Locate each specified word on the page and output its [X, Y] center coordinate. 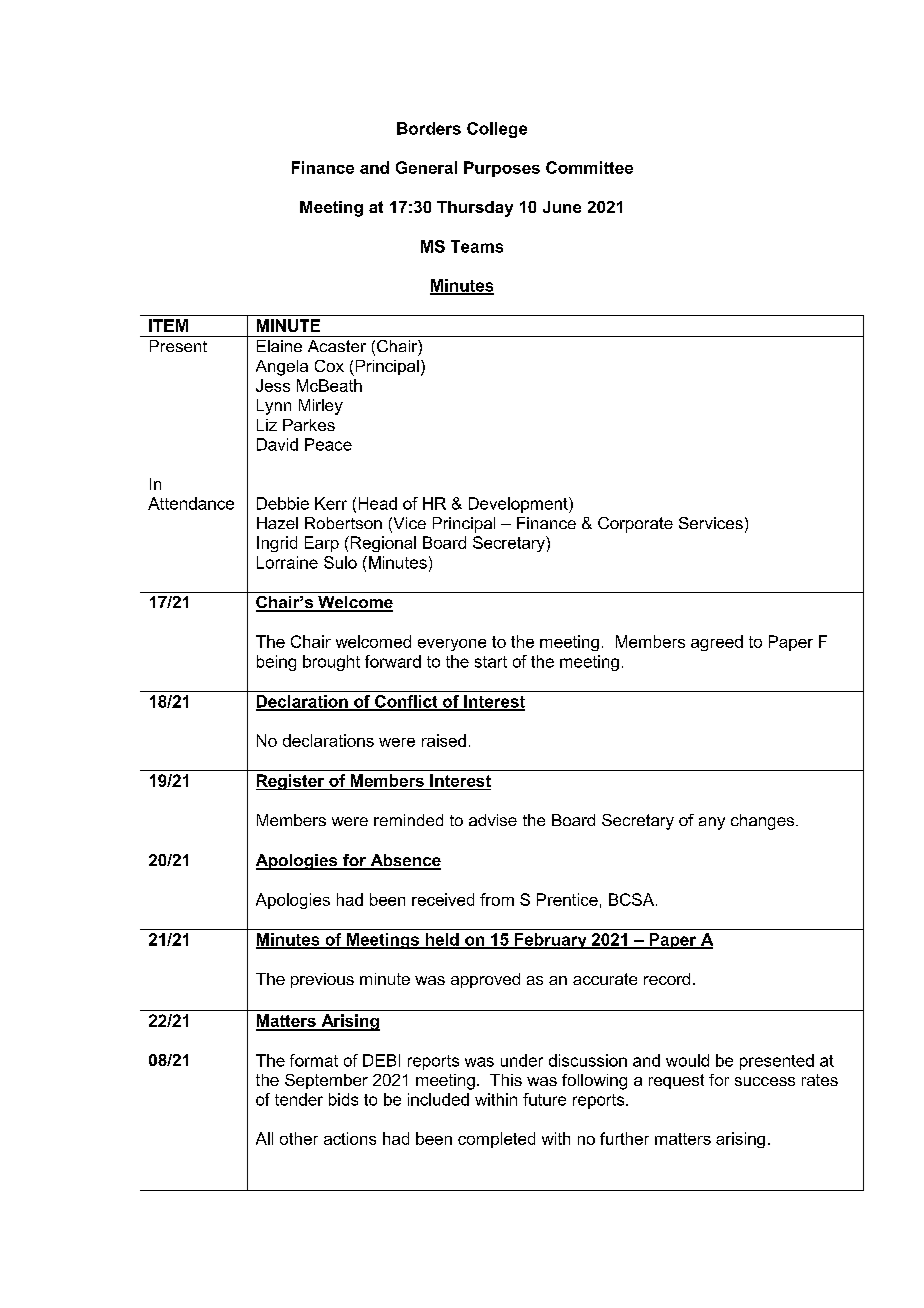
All [264, 1138]
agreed [717, 643]
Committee [589, 167]
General [426, 167]
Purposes [502, 169]
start [491, 662]
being [276, 663]
